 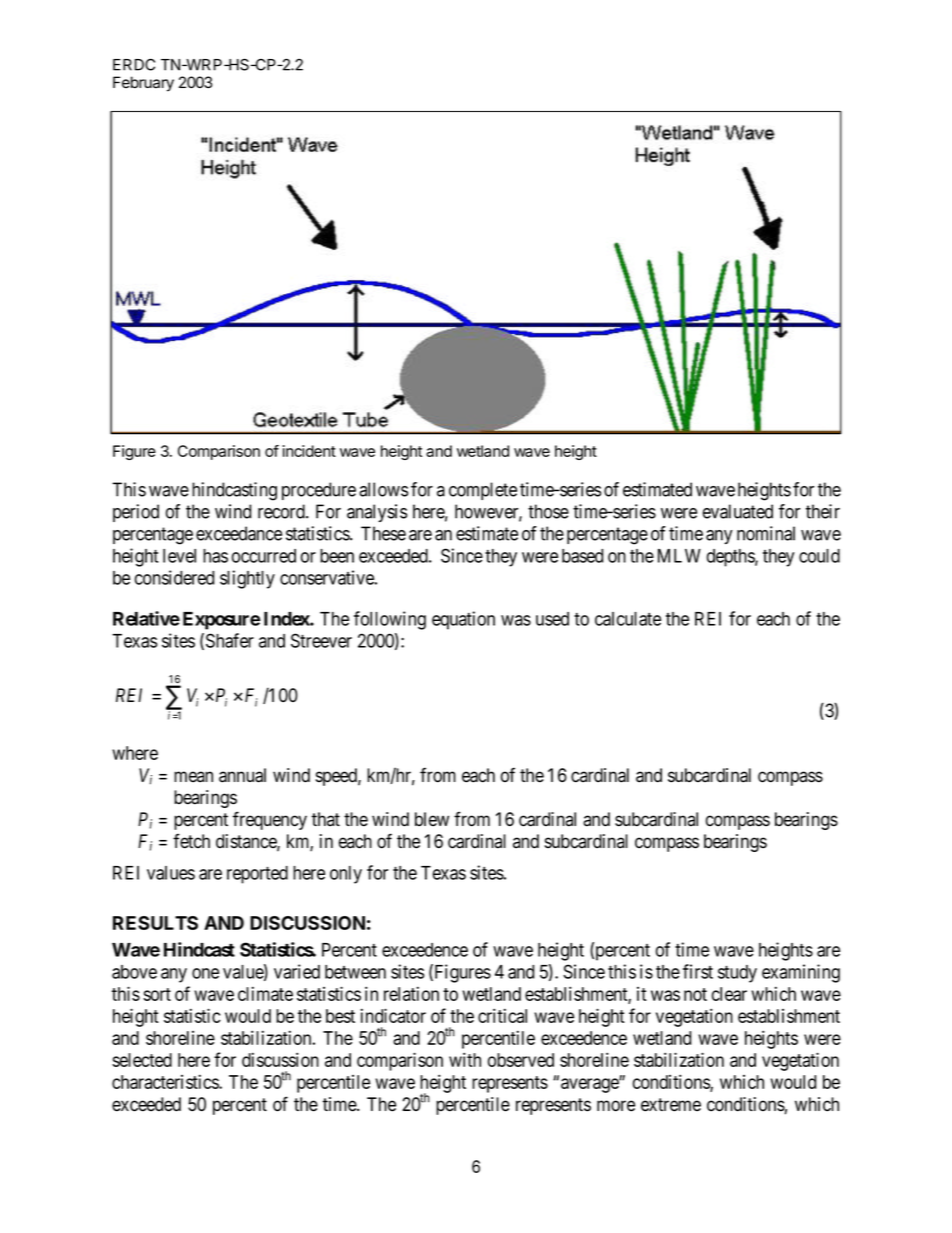 What do you see at coordinates (432, 819) in the screenshot?
I see `blew` at bounding box center [432, 819].
